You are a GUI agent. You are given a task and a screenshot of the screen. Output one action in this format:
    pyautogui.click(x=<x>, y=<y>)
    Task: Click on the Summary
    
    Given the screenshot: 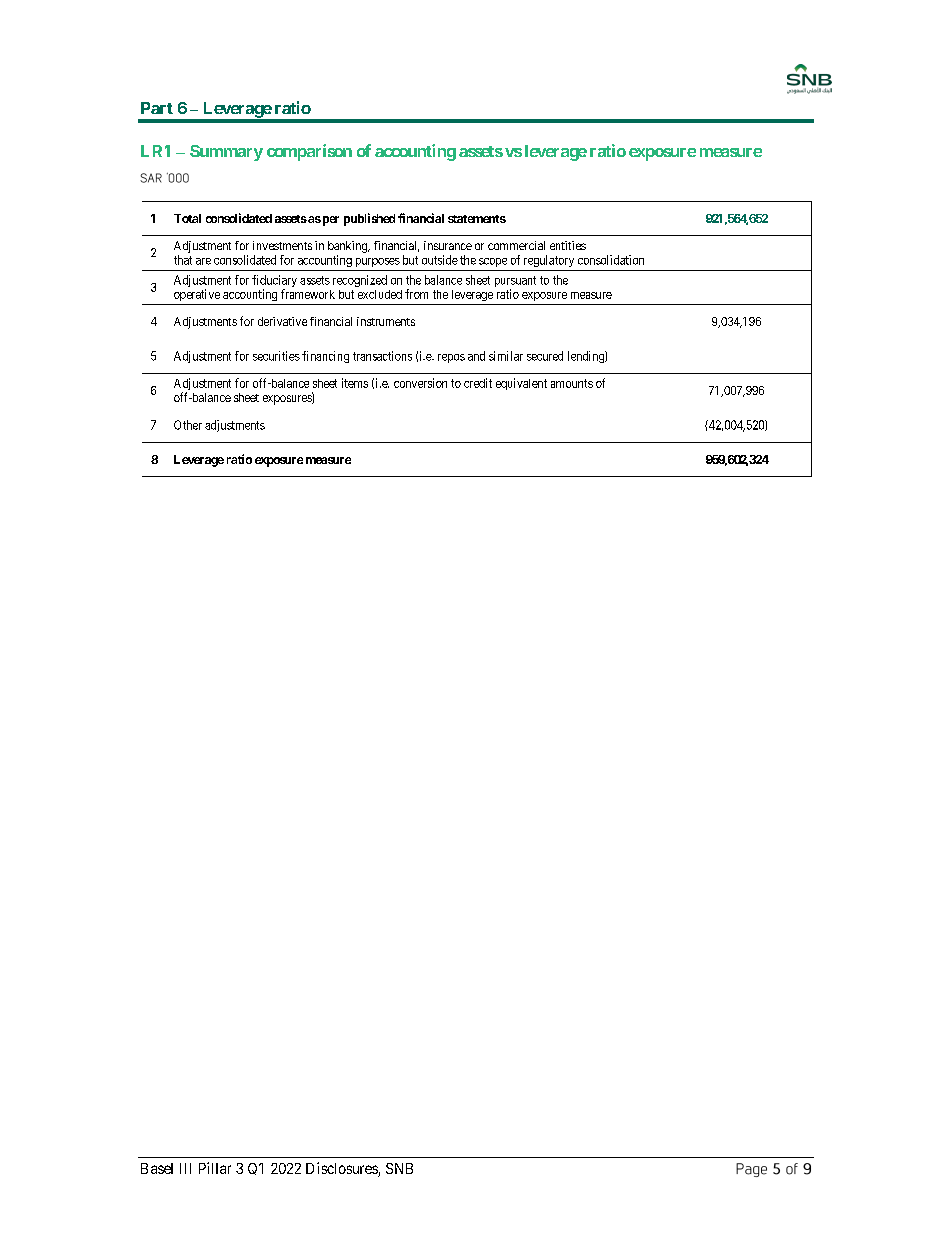 What is the action you would take?
    pyautogui.click(x=226, y=153)
